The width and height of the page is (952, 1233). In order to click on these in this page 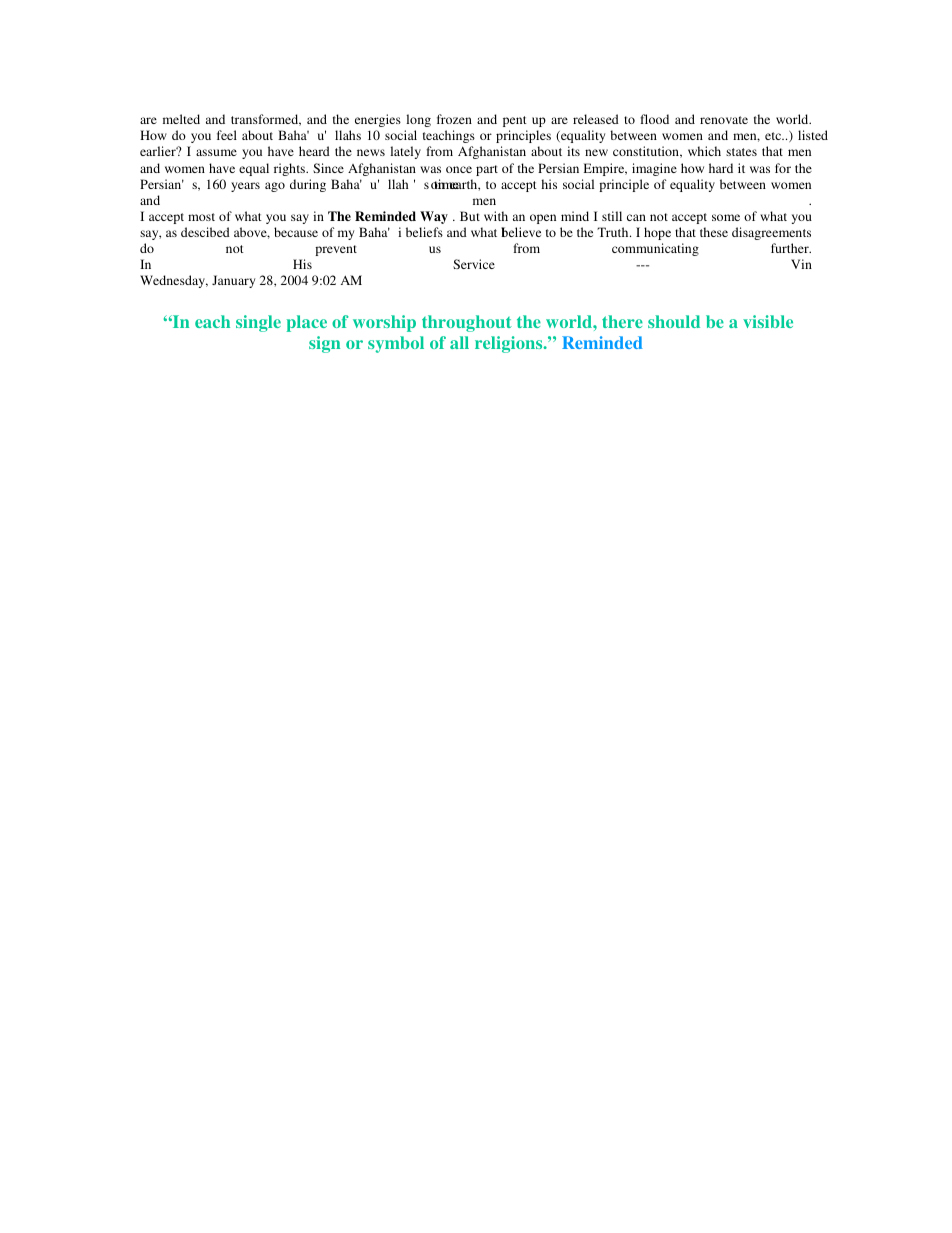, I will do `click(714, 232)`.
